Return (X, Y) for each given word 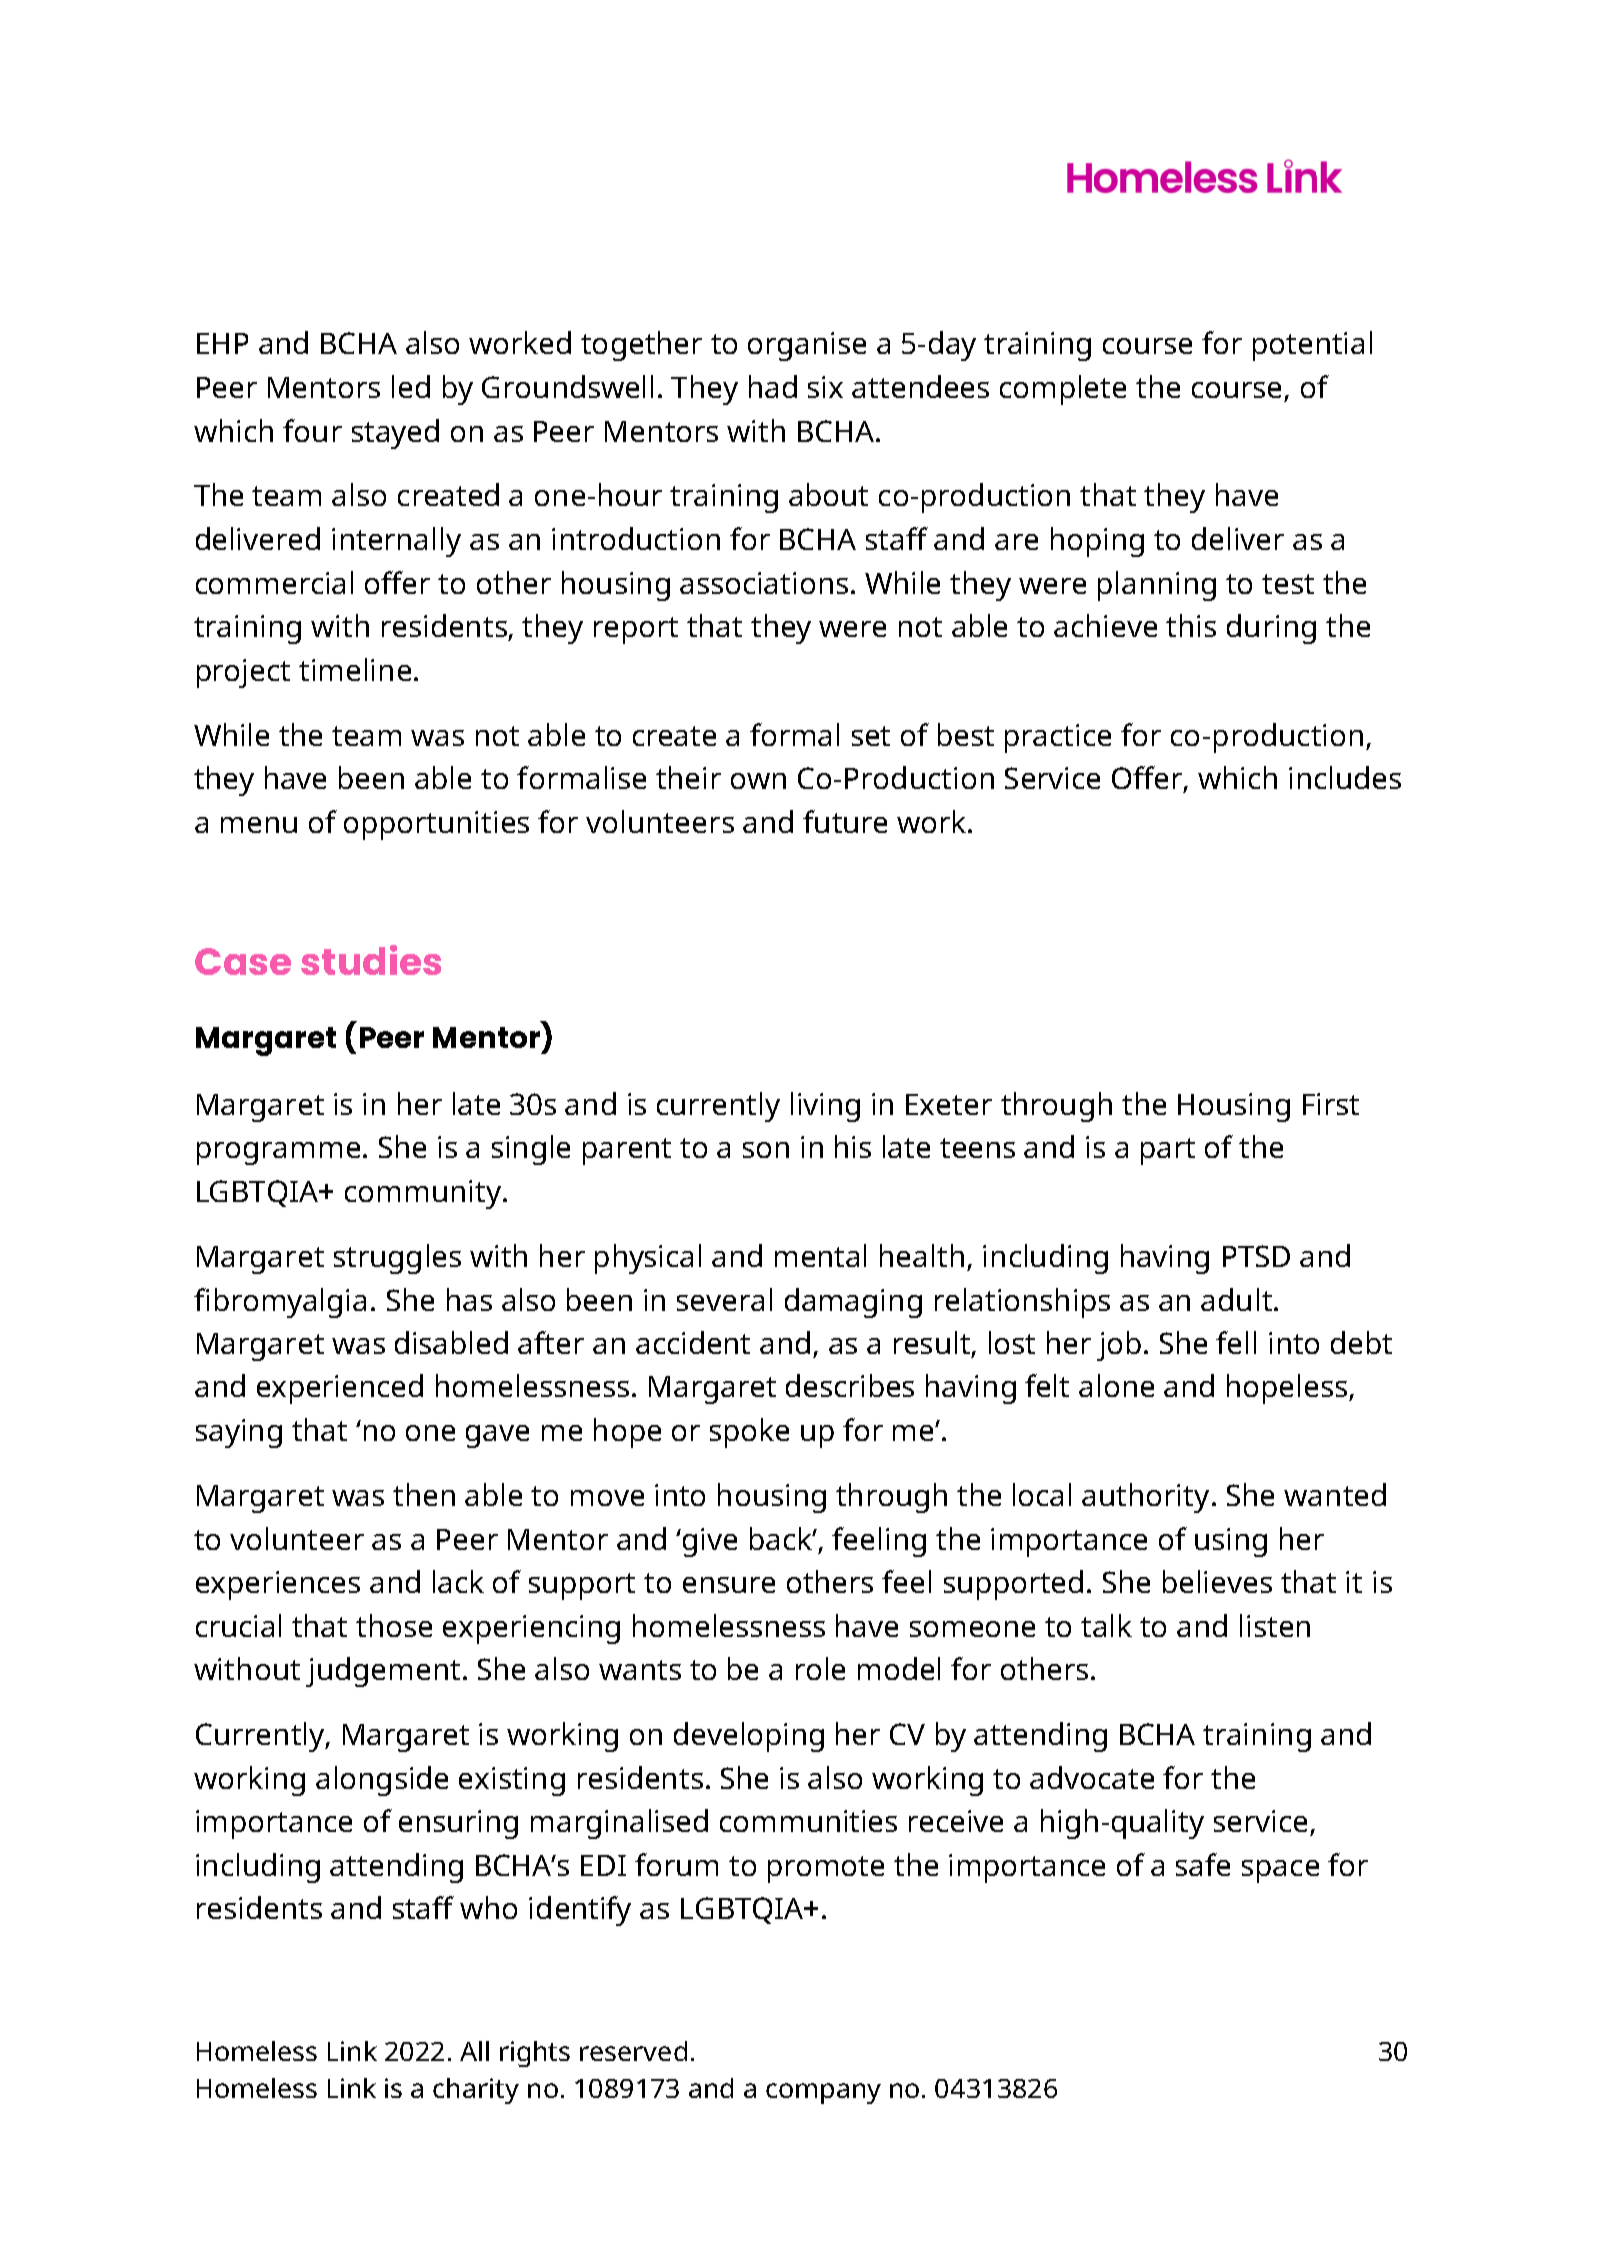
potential (1312, 346)
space (1280, 1871)
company (823, 2093)
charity (476, 2091)
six (825, 387)
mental (820, 1255)
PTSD (1256, 1256)
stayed (395, 434)
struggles (397, 1259)
